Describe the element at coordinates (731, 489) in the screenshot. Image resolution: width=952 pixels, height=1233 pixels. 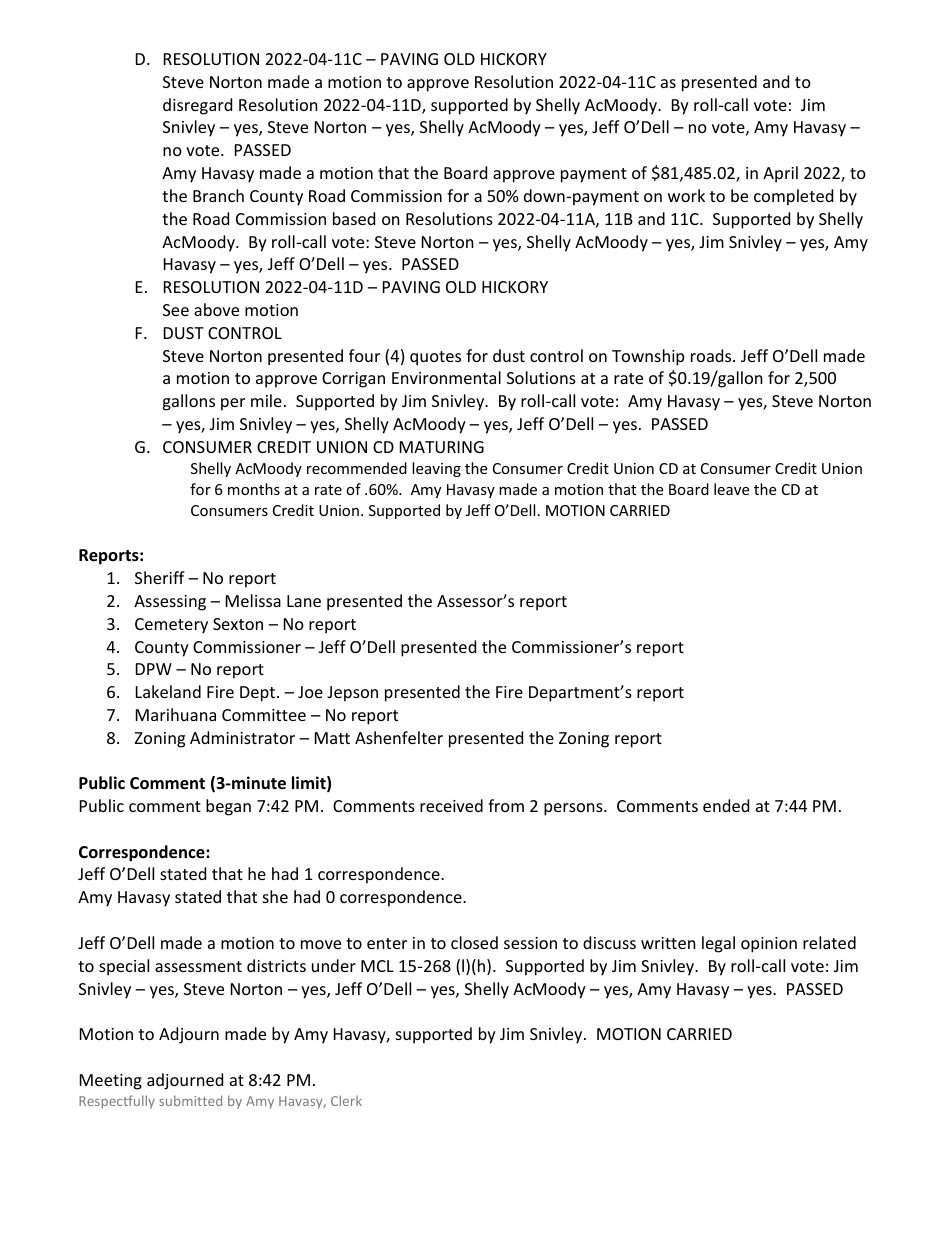
I see `leave` at that location.
